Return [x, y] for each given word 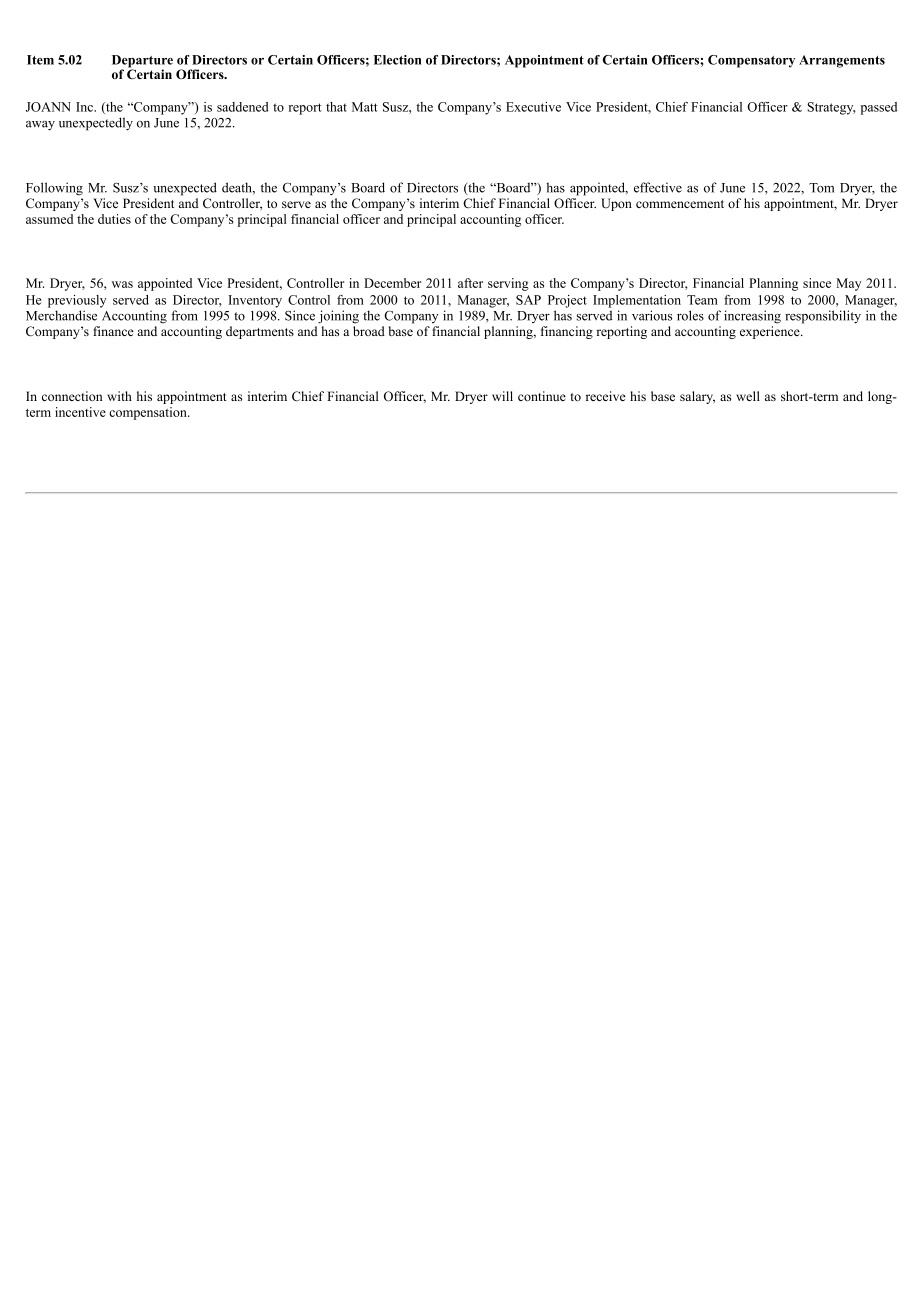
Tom [821, 188]
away [40, 126]
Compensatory [751, 61]
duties [114, 219]
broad [369, 331]
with [119, 396]
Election [398, 60]
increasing [752, 317]
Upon [616, 204]
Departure [142, 62]
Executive [533, 107]
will [502, 396]
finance [113, 331]
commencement [680, 204]
